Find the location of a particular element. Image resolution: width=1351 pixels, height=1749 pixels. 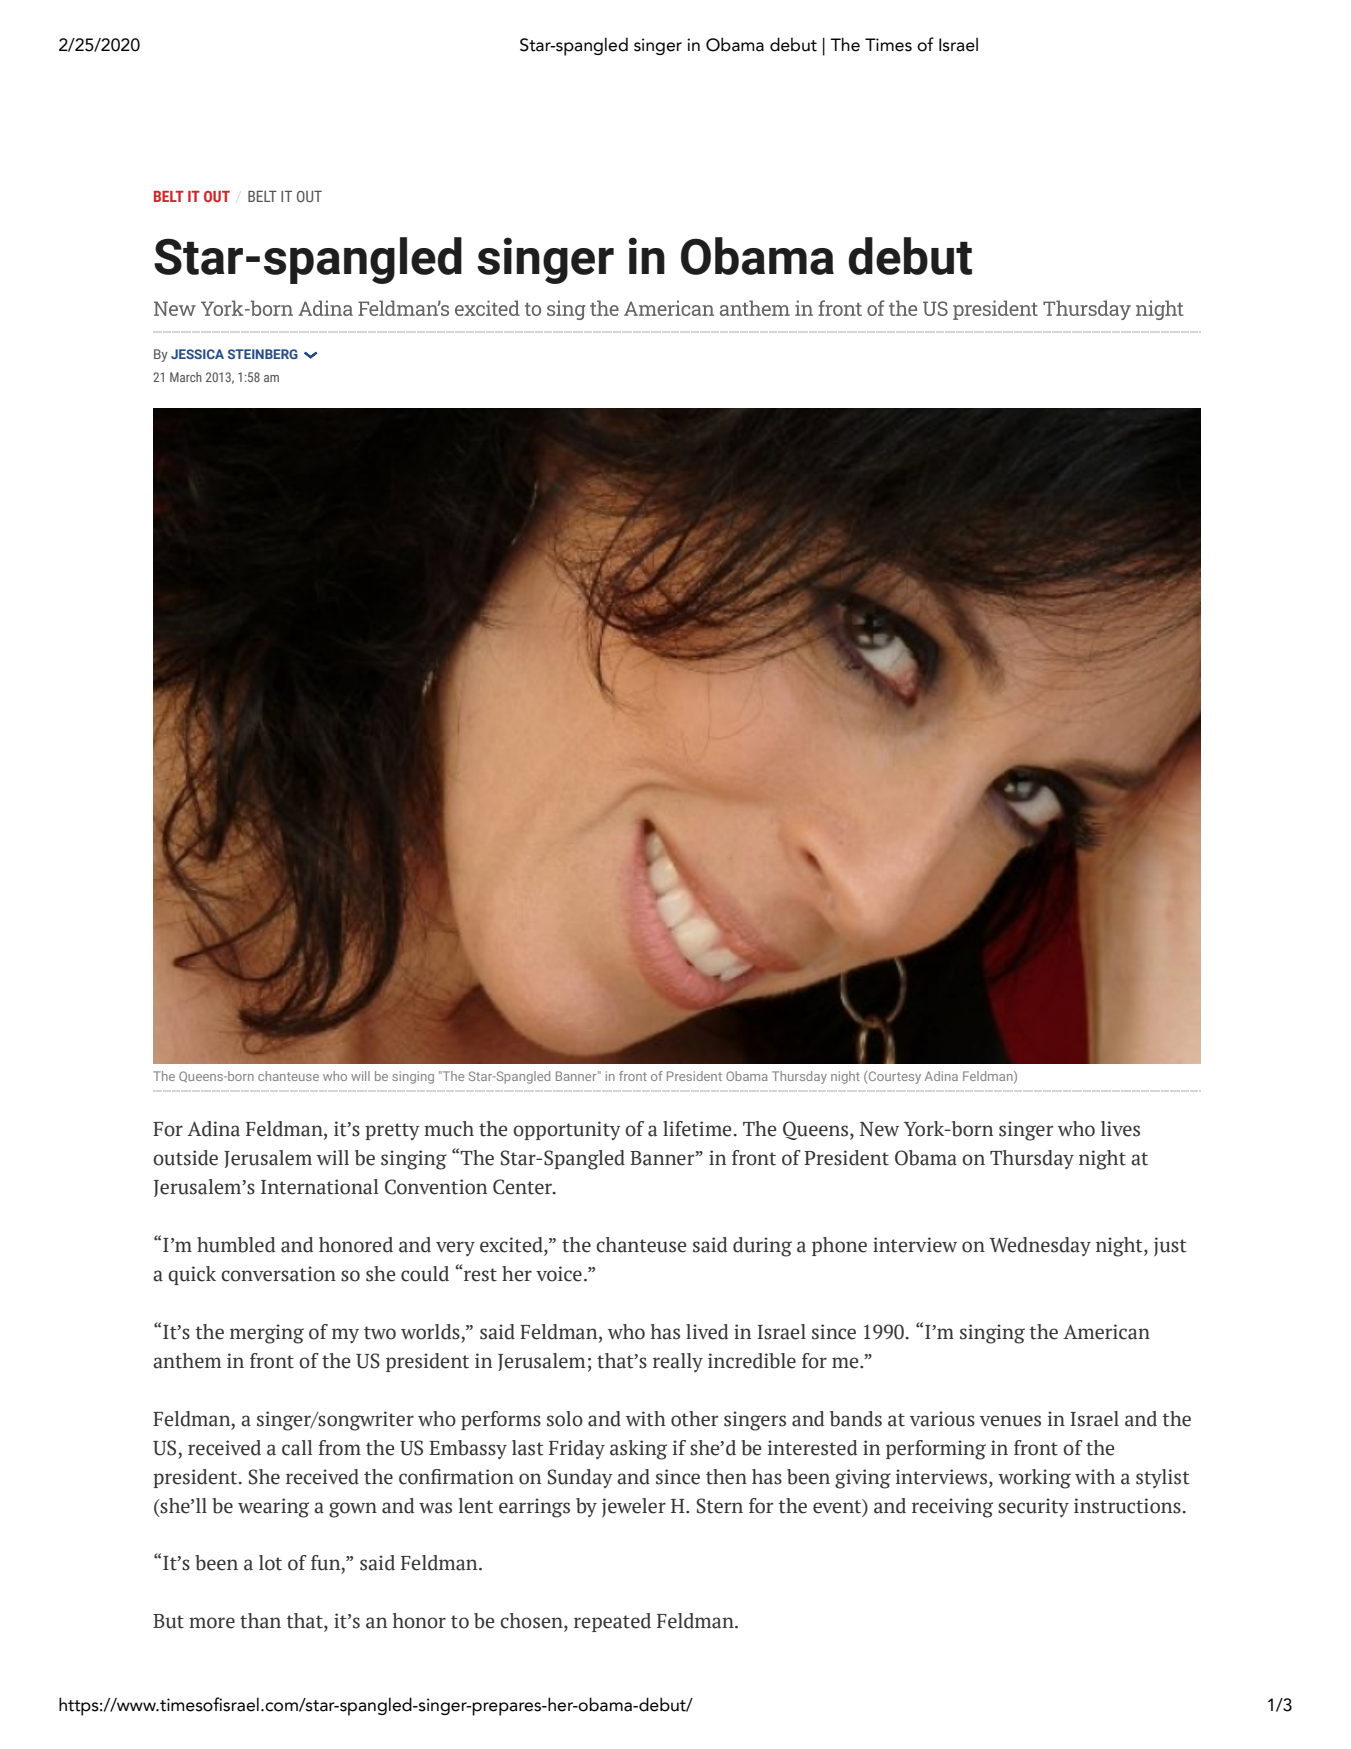

STEINBERG is located at coordinates (263, 354).
